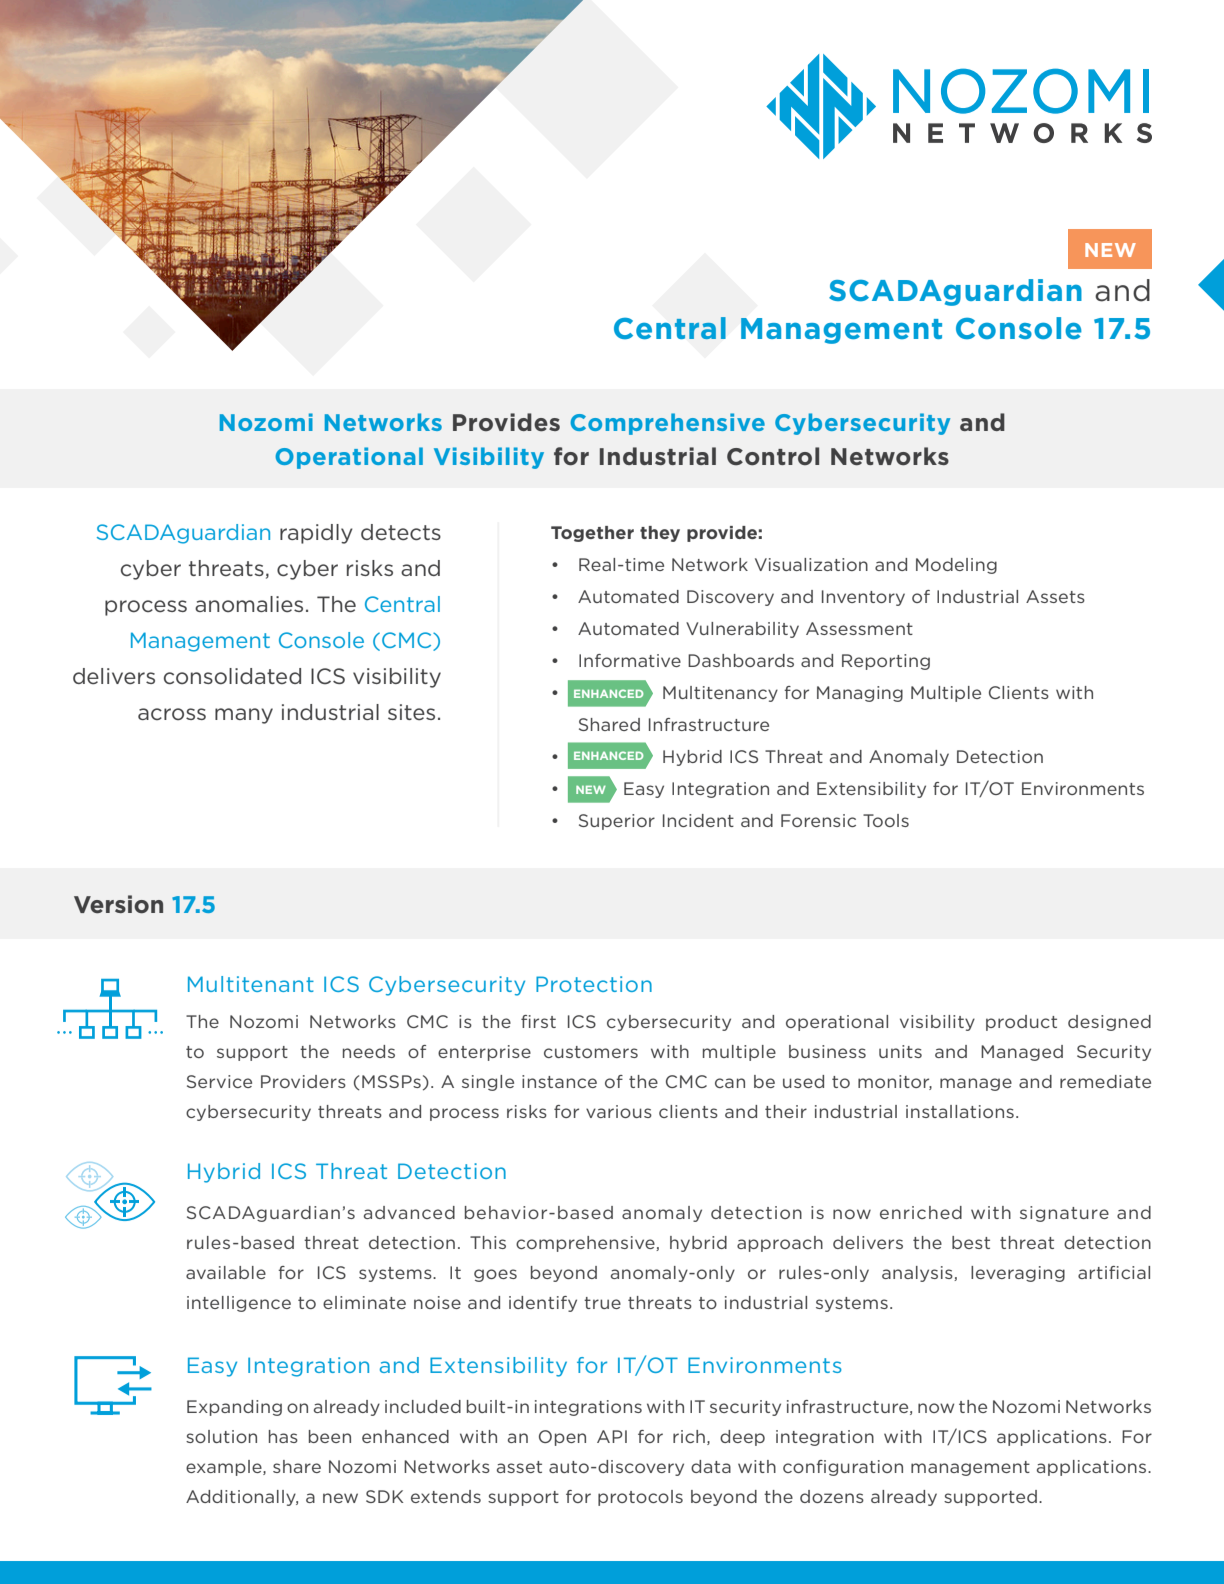 This page has height=1584, width=1224. I want to click on Multitenant, so click(251, 984).
